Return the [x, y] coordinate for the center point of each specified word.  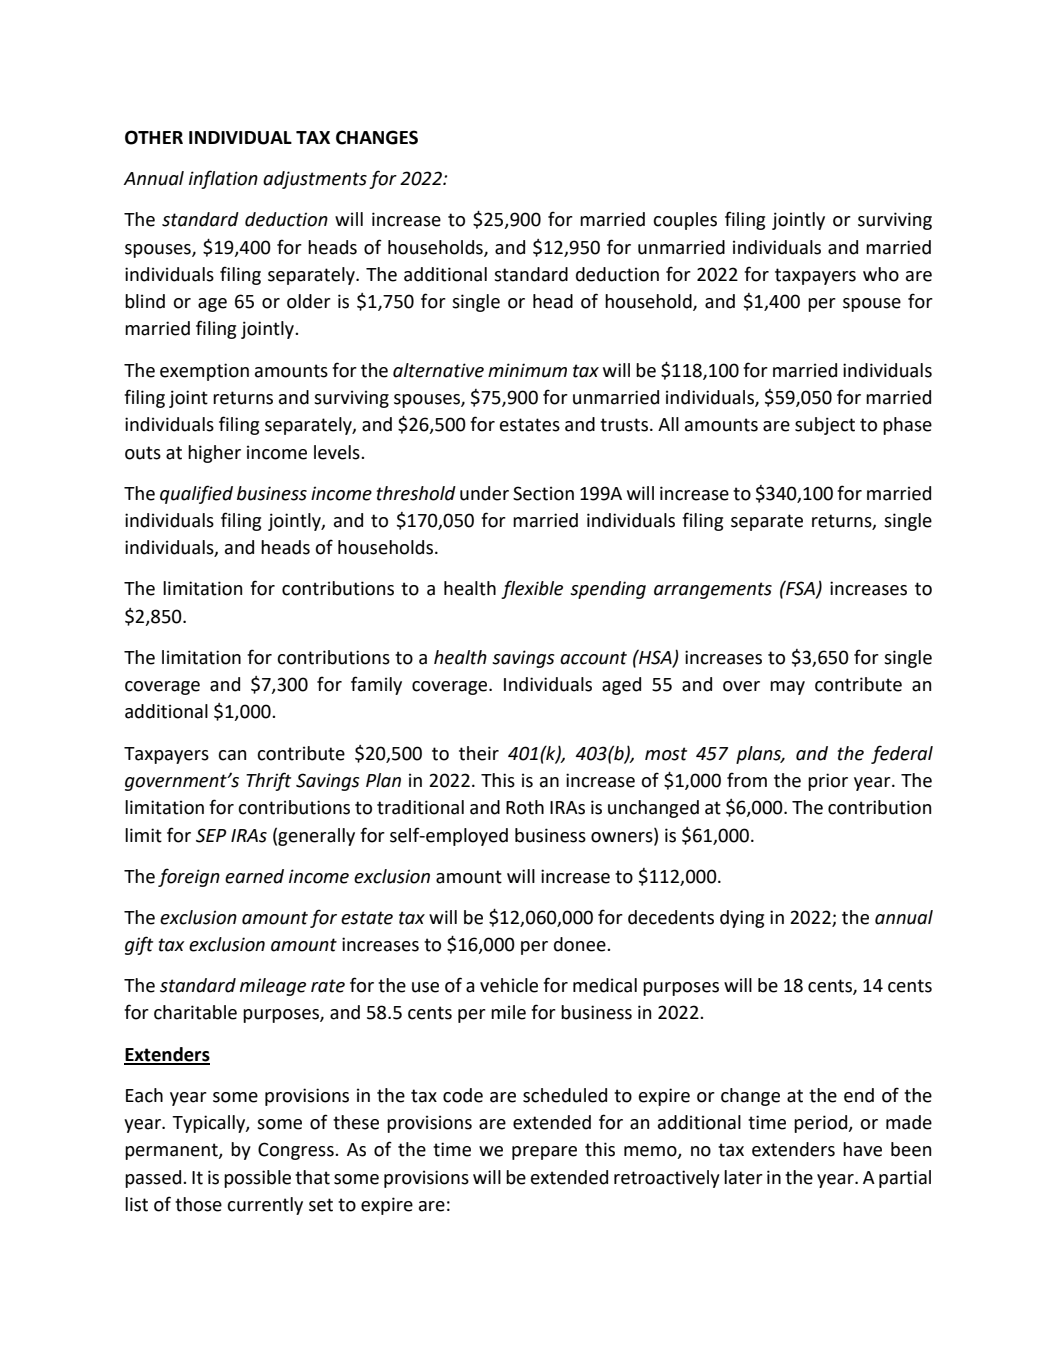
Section [543, 493]
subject [825, 426]
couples [685, 221]
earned [254, 876]
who [881, 274]
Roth [525, 807]
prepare [544, 1153]
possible [257, 1179]
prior [828, 782]
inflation [223, 179]
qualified [196, 494]
